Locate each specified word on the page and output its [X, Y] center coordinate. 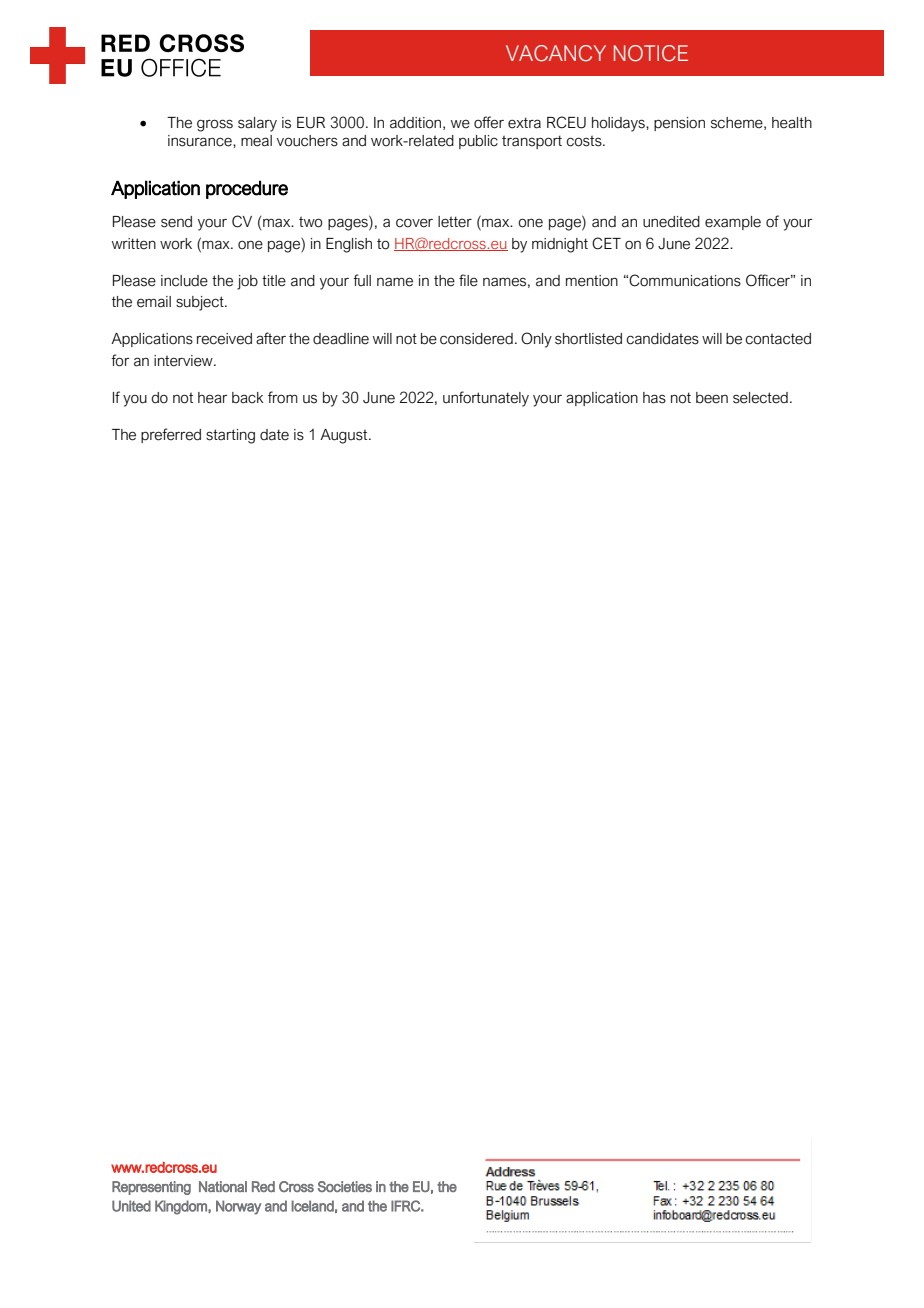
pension [679, 124]
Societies [345, 1186]
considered [476, 339]
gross [215, 125]
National [223, 1186]
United [131, 1206]
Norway [238, 1207]
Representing [151, 1188]
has [654, 398]
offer [489, 122]
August [345, 436]
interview [184, 361]
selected [760, 398]
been [712, 398]
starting [230, 436]
